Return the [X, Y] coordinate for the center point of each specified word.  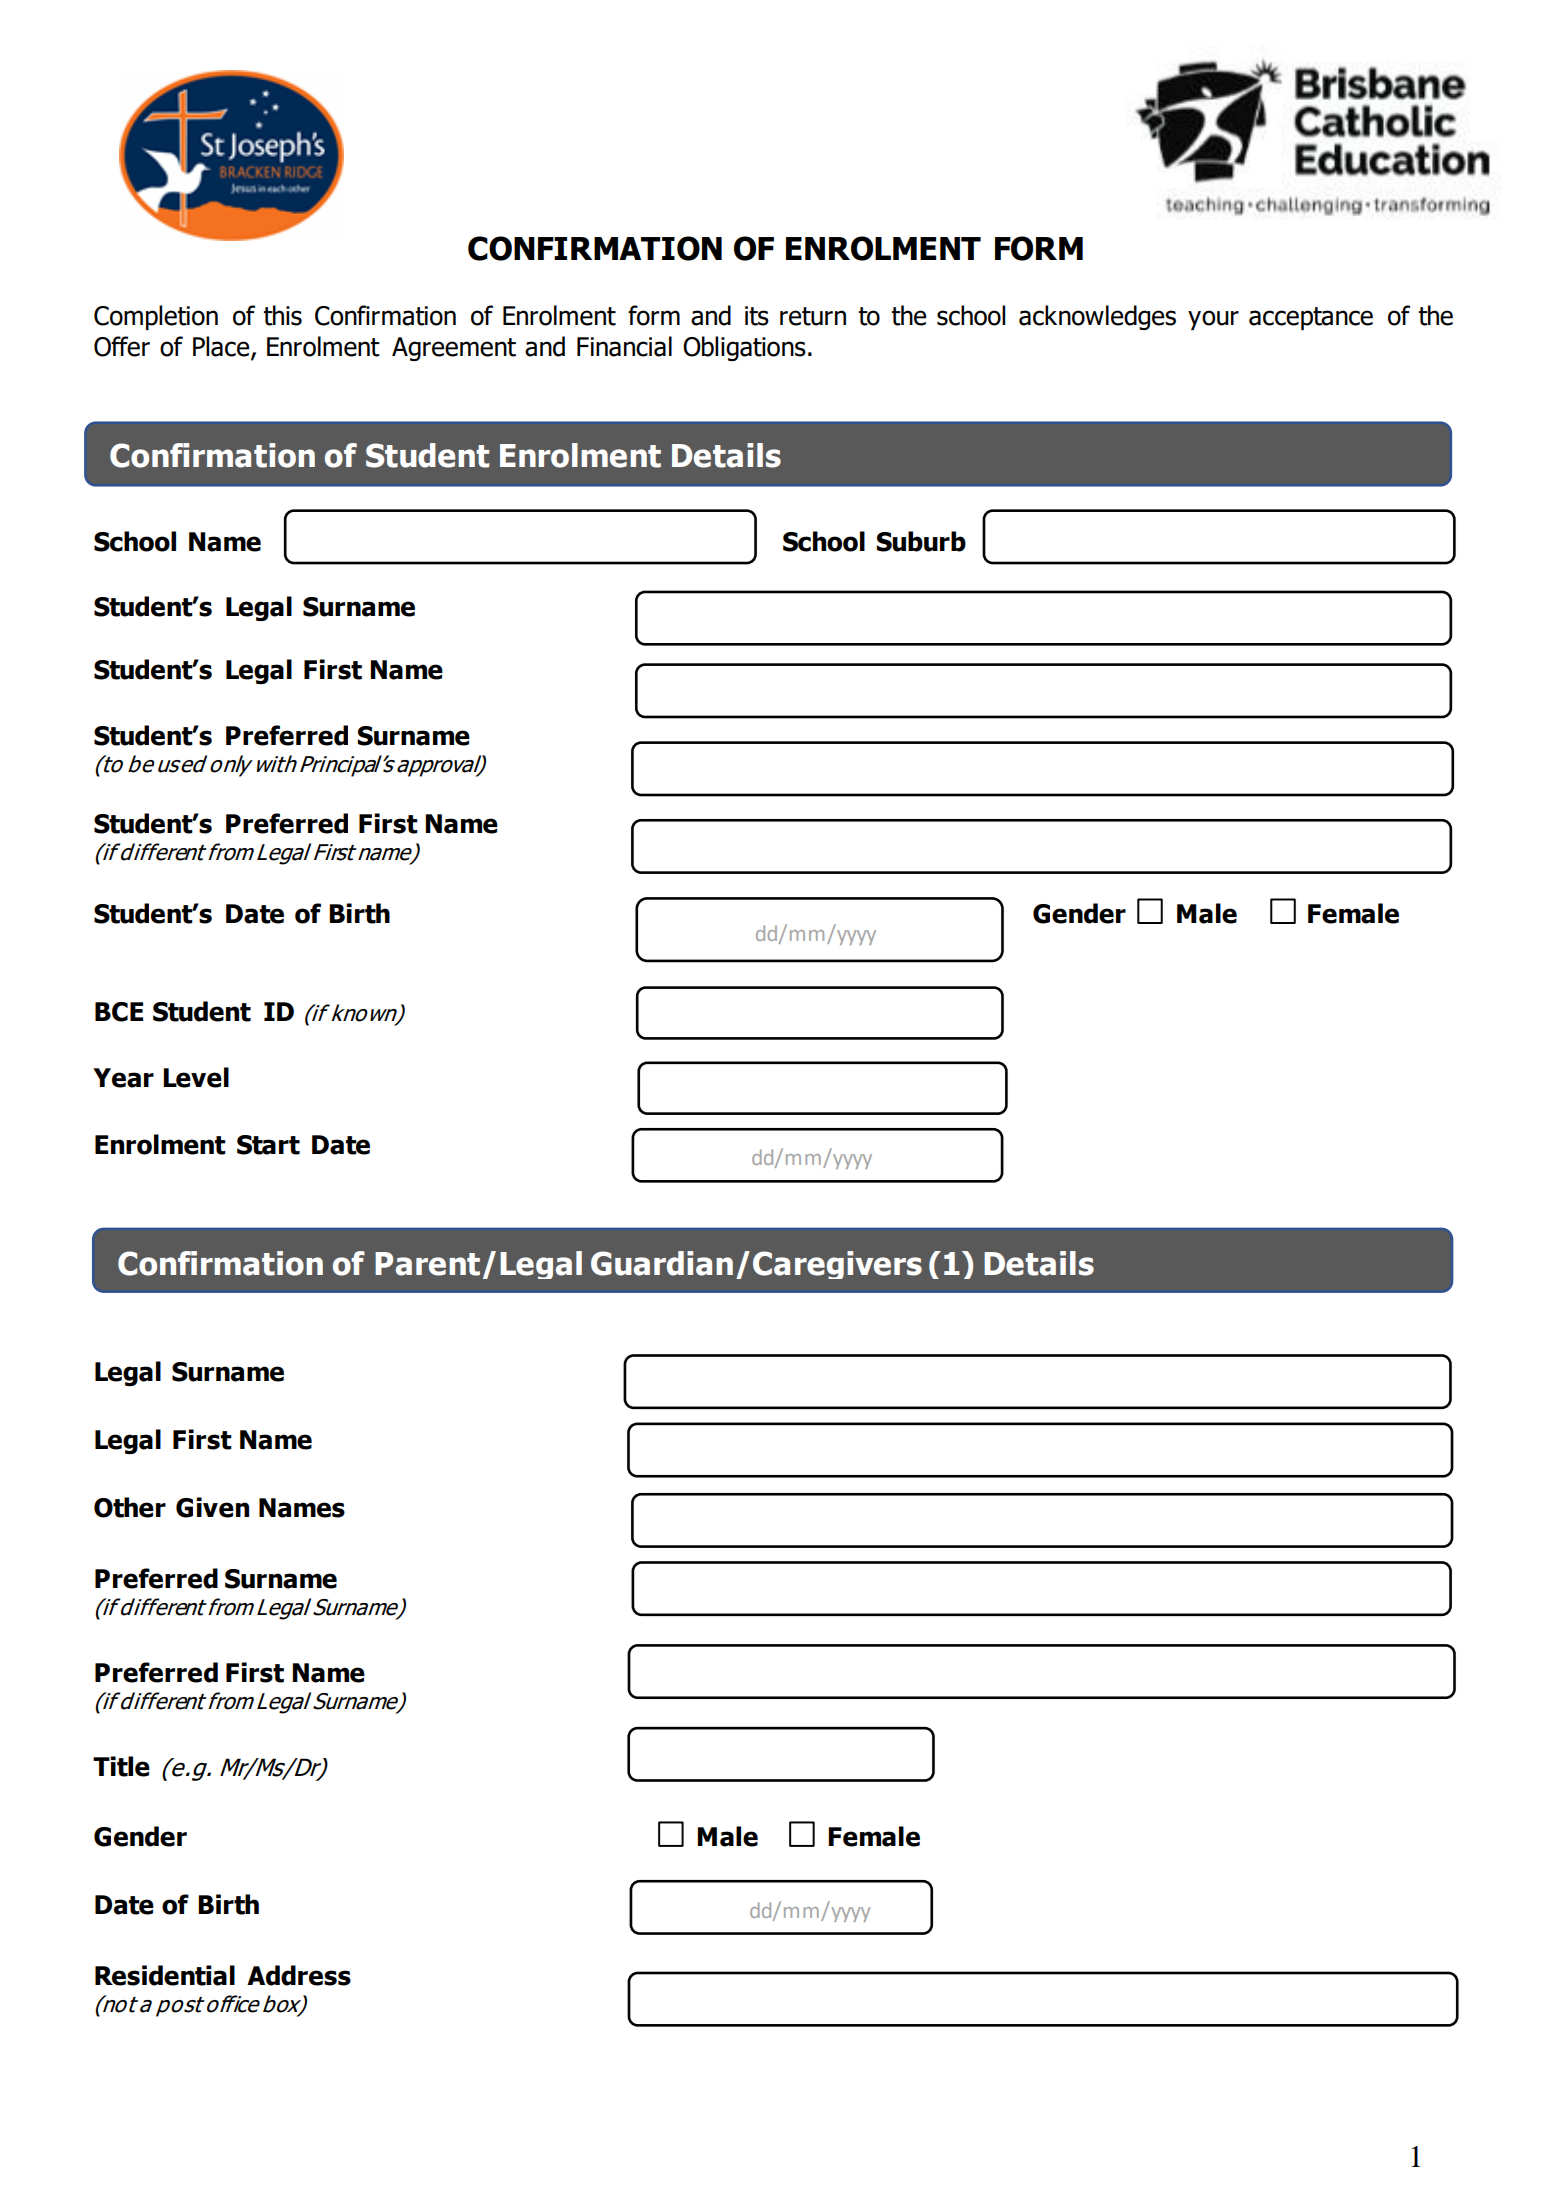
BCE [119, 1012]
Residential [165, 1975]
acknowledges [1097, 317]
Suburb [921, 541]
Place [222, 347]
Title [121, 1766]
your [1213, 320]
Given [212, 1507]
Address [299, 1975]
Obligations [744, 348]
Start [268, 1145]
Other [130, 1507]
